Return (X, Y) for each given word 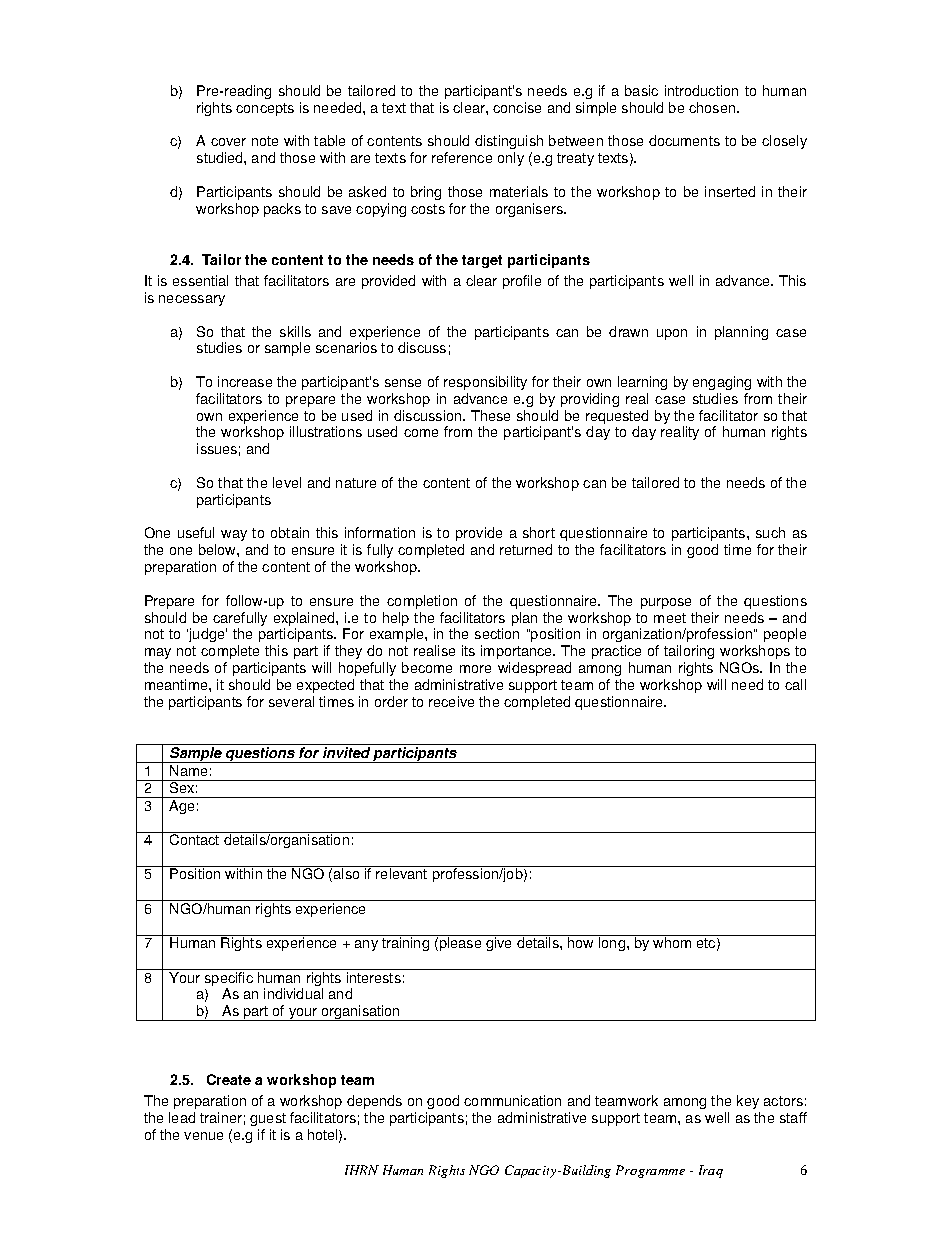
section (497, 633)
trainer (221, 1117)
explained (305, 620)
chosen (713, 107)
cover (228, 142)
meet (670, 618)
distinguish (509, 142)
